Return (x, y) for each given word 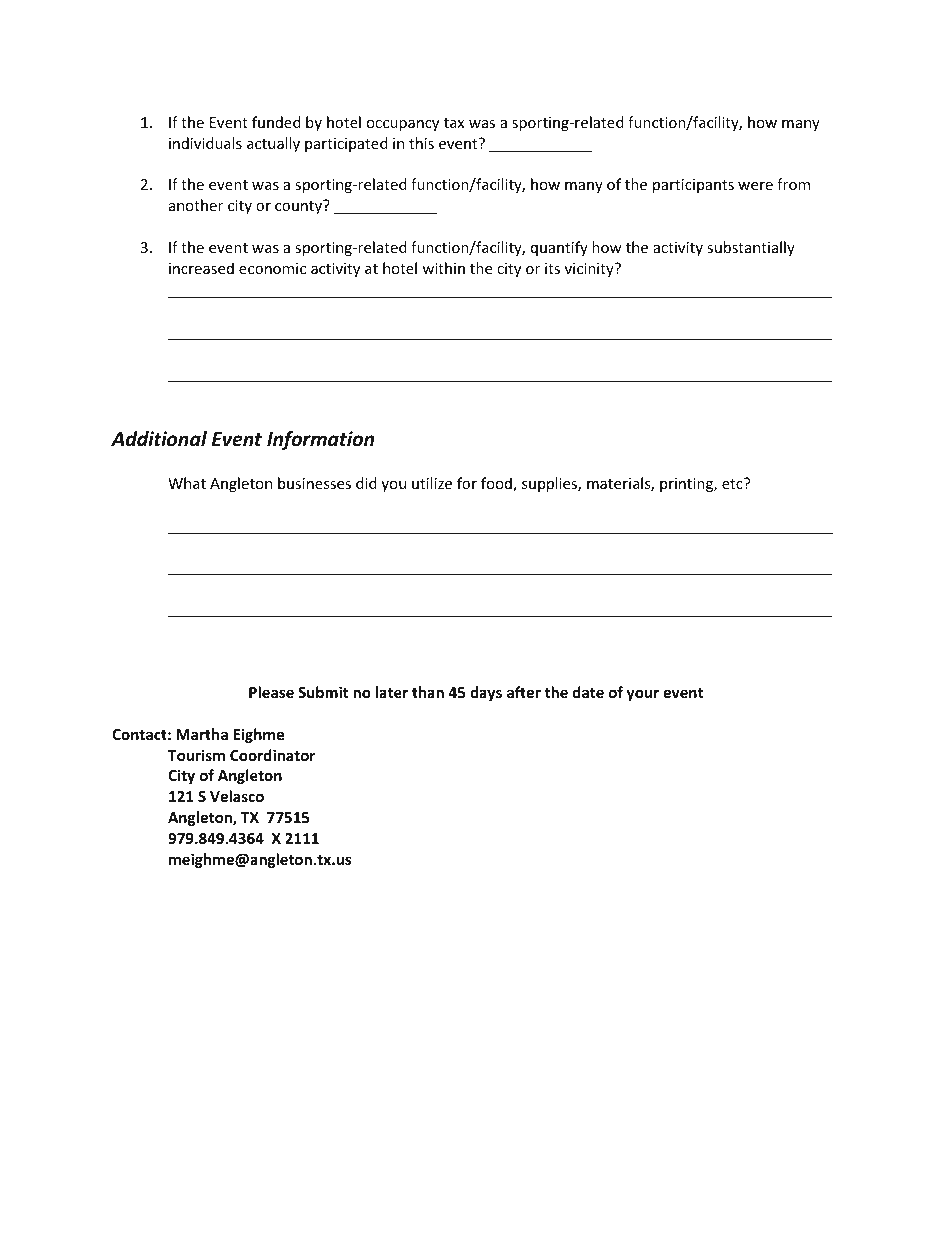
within (443, 268)
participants (693, 186)
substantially (751, 248)
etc (733, 483)
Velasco (237, 796)
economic (272, 268)
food (497, 484)
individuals (205, 143)
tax (454, 123)
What (187, 483)
